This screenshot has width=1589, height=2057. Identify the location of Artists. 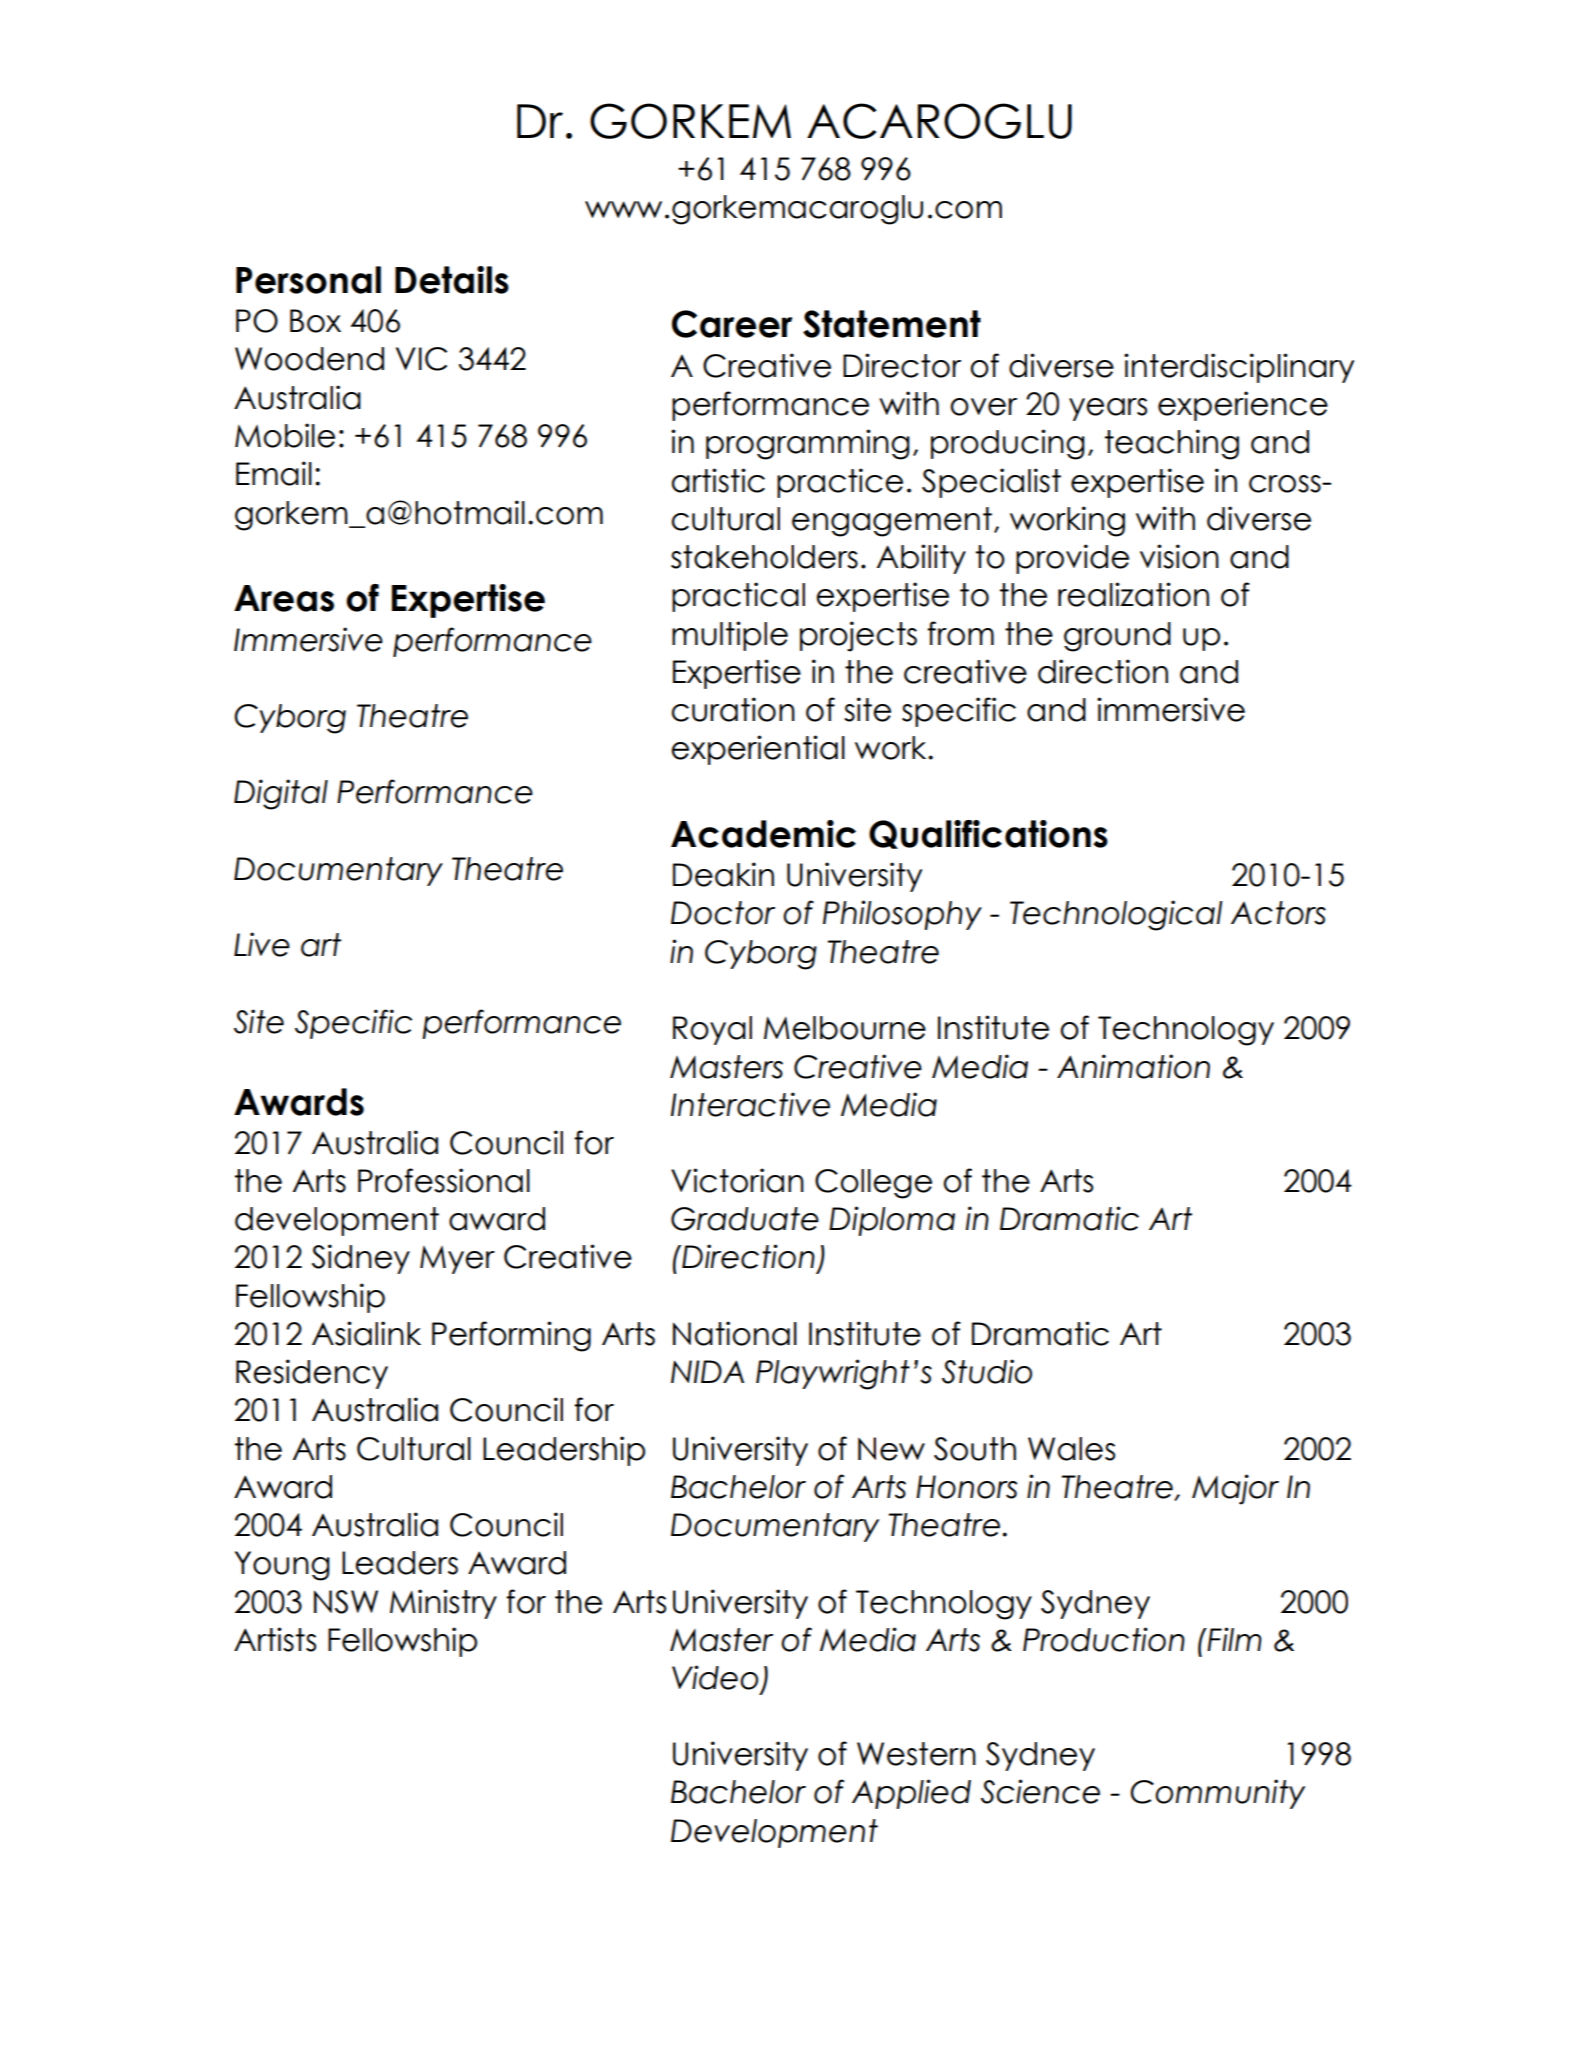
(275, 1639).
